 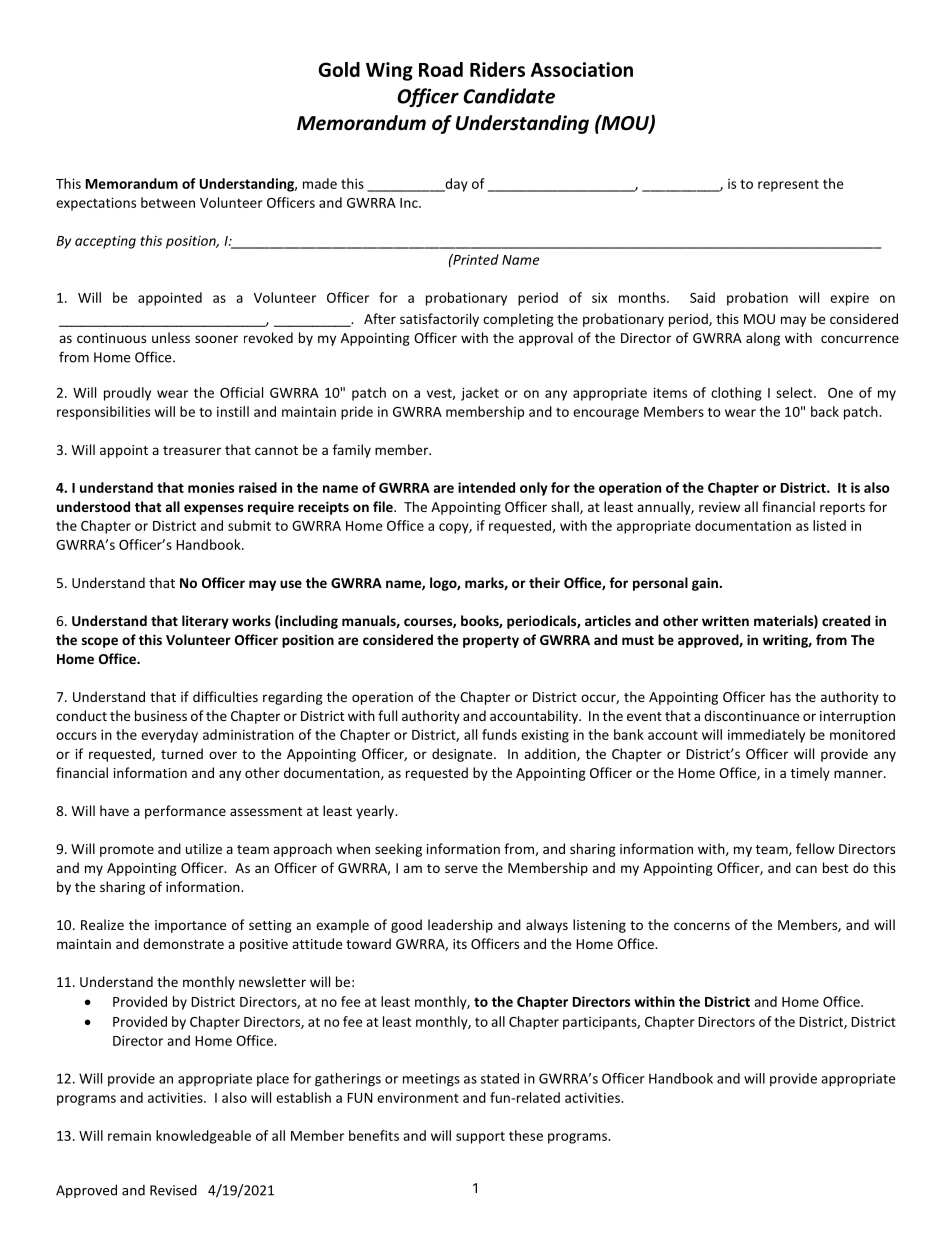 What do you see at coordinates (185, 812) in the screenshot?
I see `performance` at bounding box center [185, 812].
